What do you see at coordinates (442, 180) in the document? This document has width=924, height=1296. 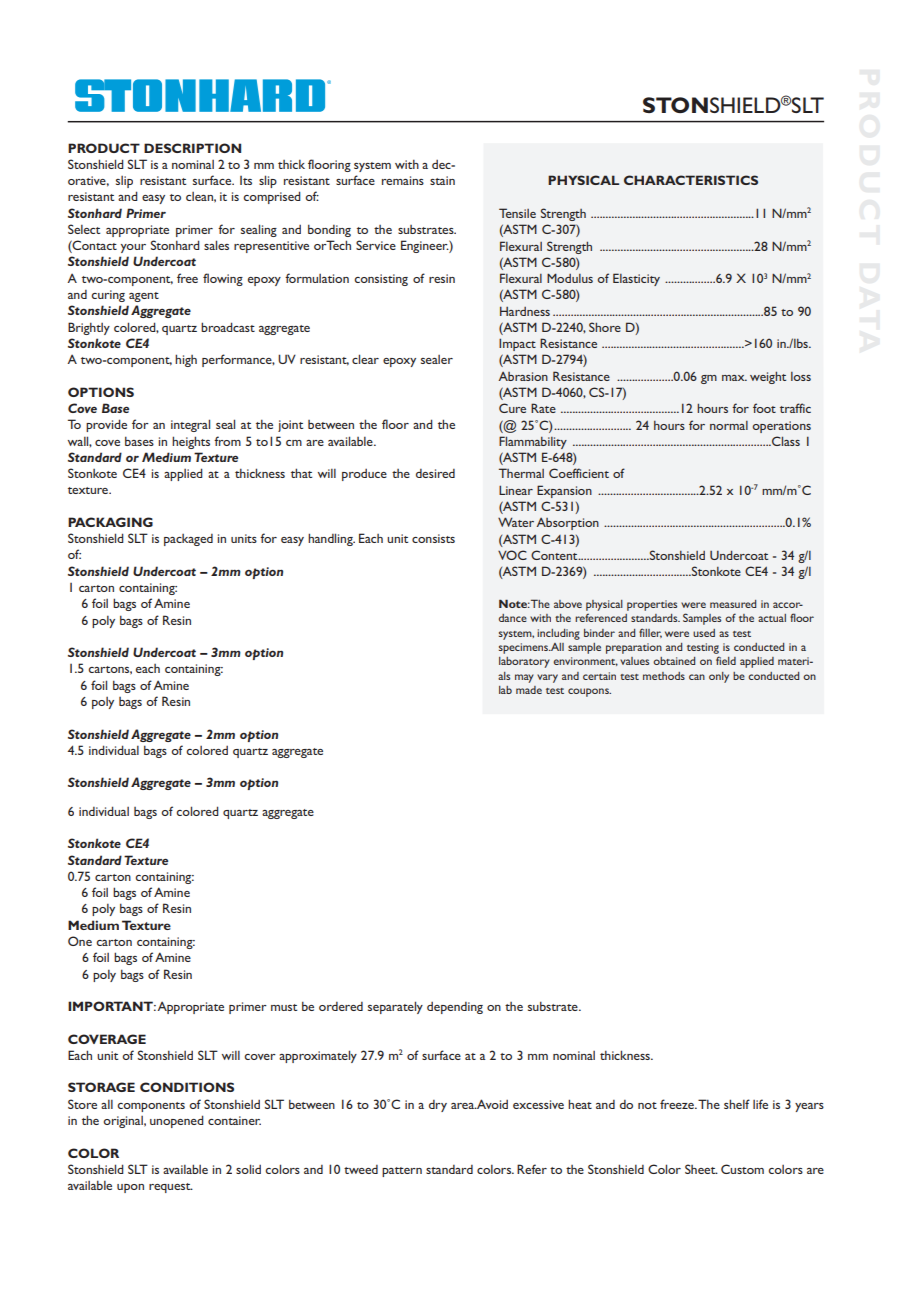 I see `stain` at bounding box center [442, 180].
